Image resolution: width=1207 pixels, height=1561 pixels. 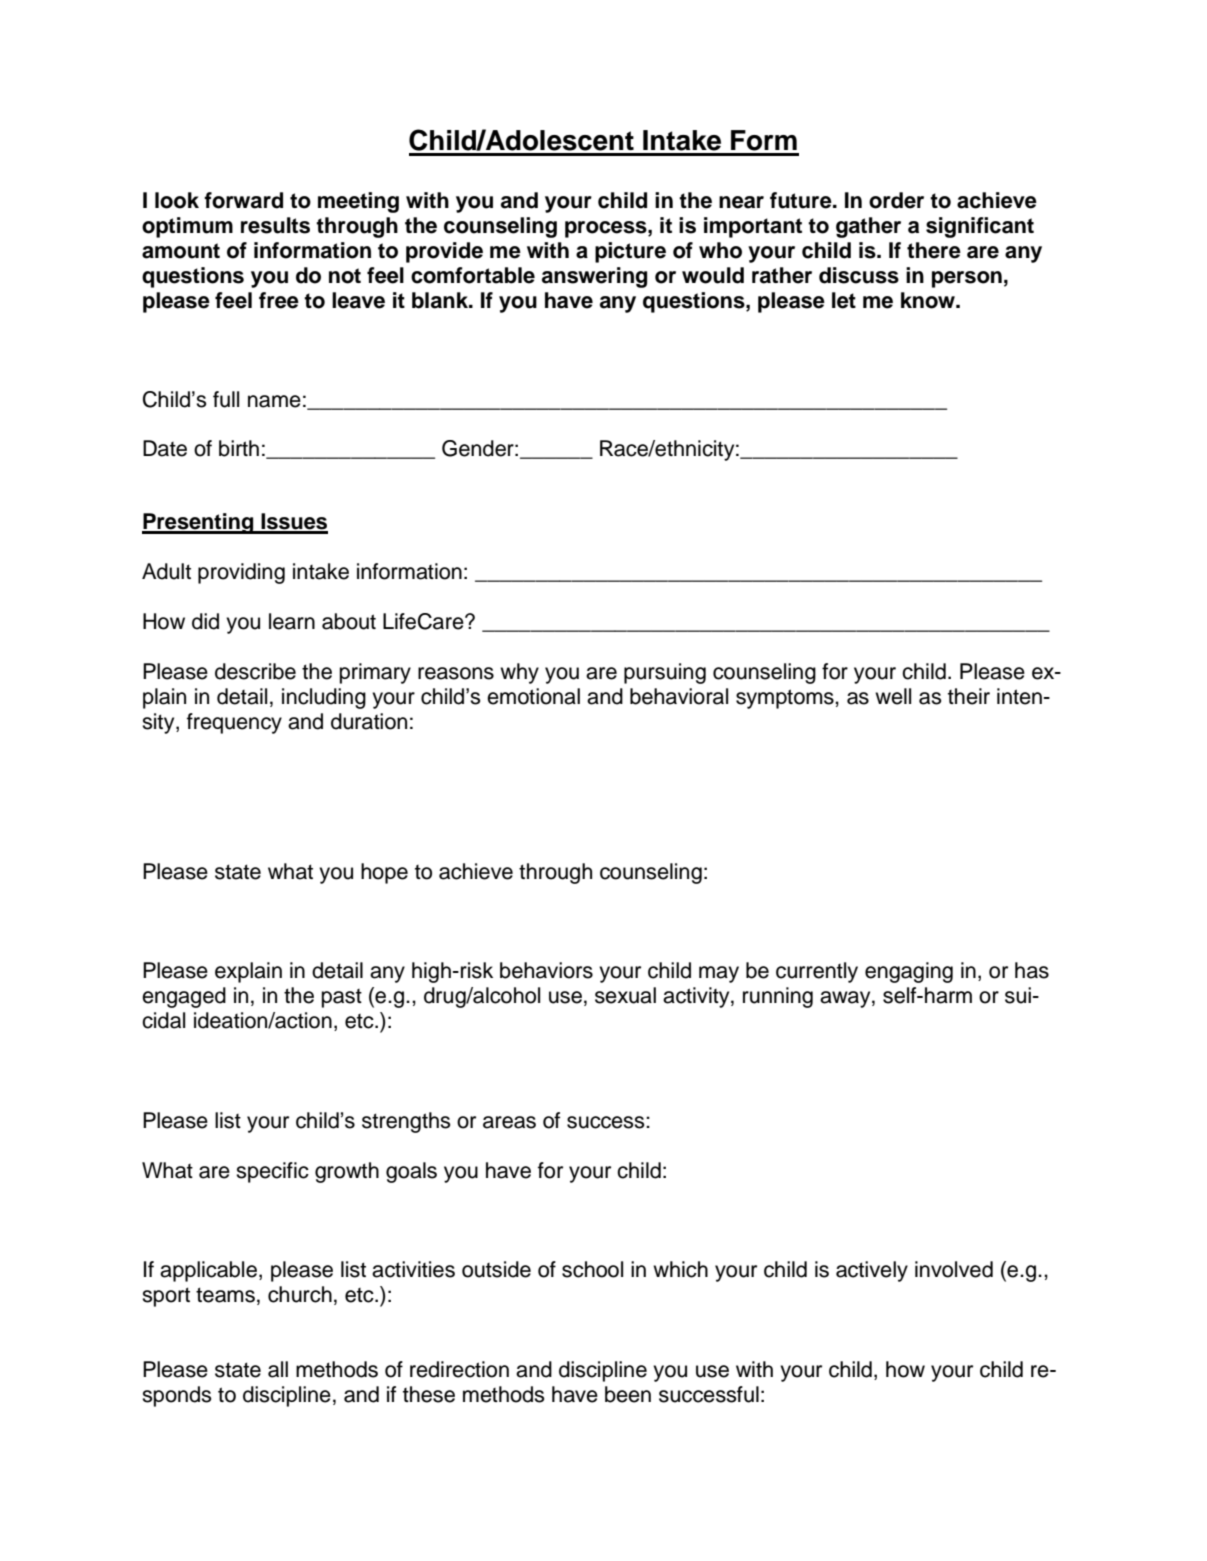 What do you see at coordinates (292, 621) in the document?
I see `learn` at bounding box center [292, 621].
